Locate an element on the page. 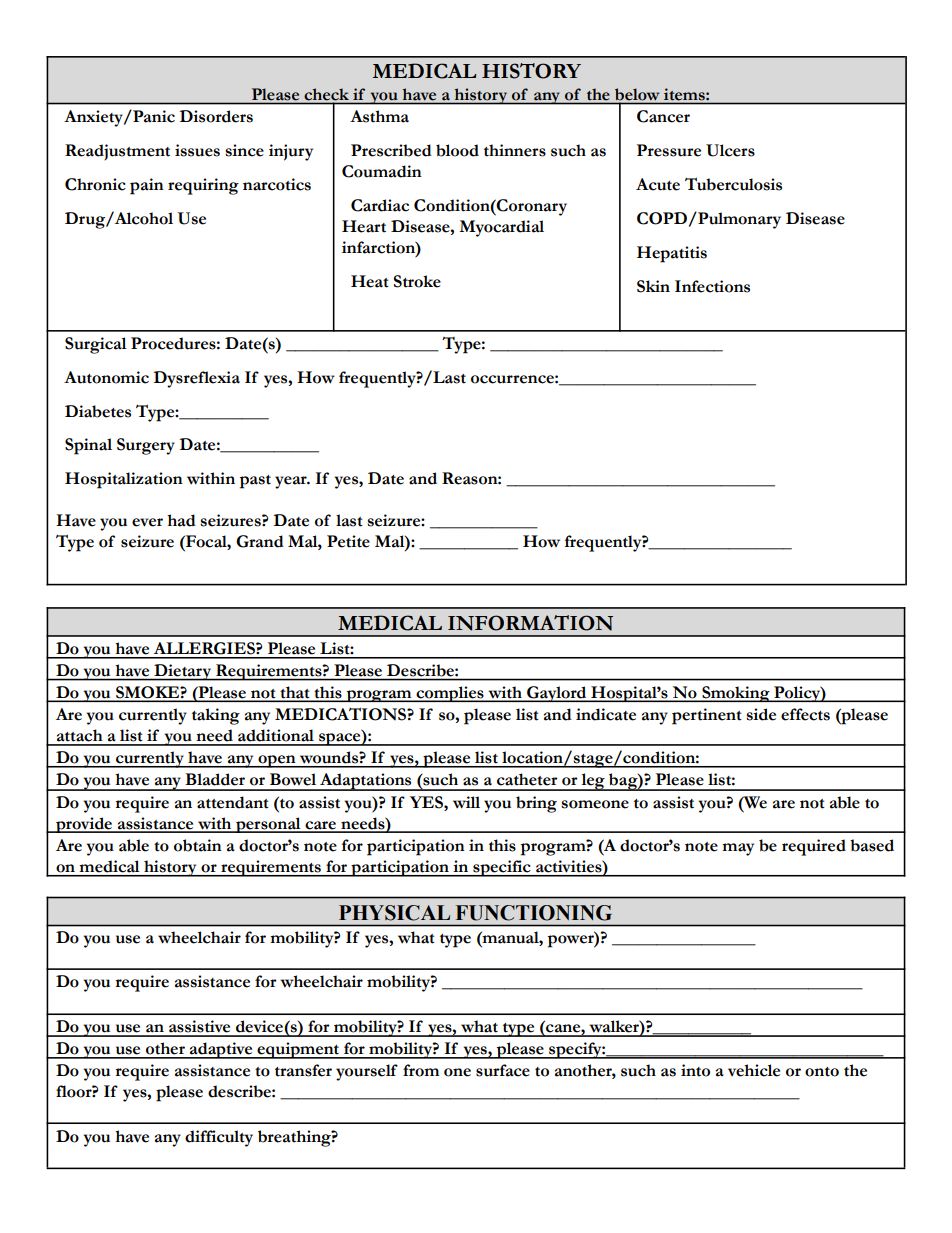 The width and height of the image is (952, 1233). may is located at coordinates (738, 849).
